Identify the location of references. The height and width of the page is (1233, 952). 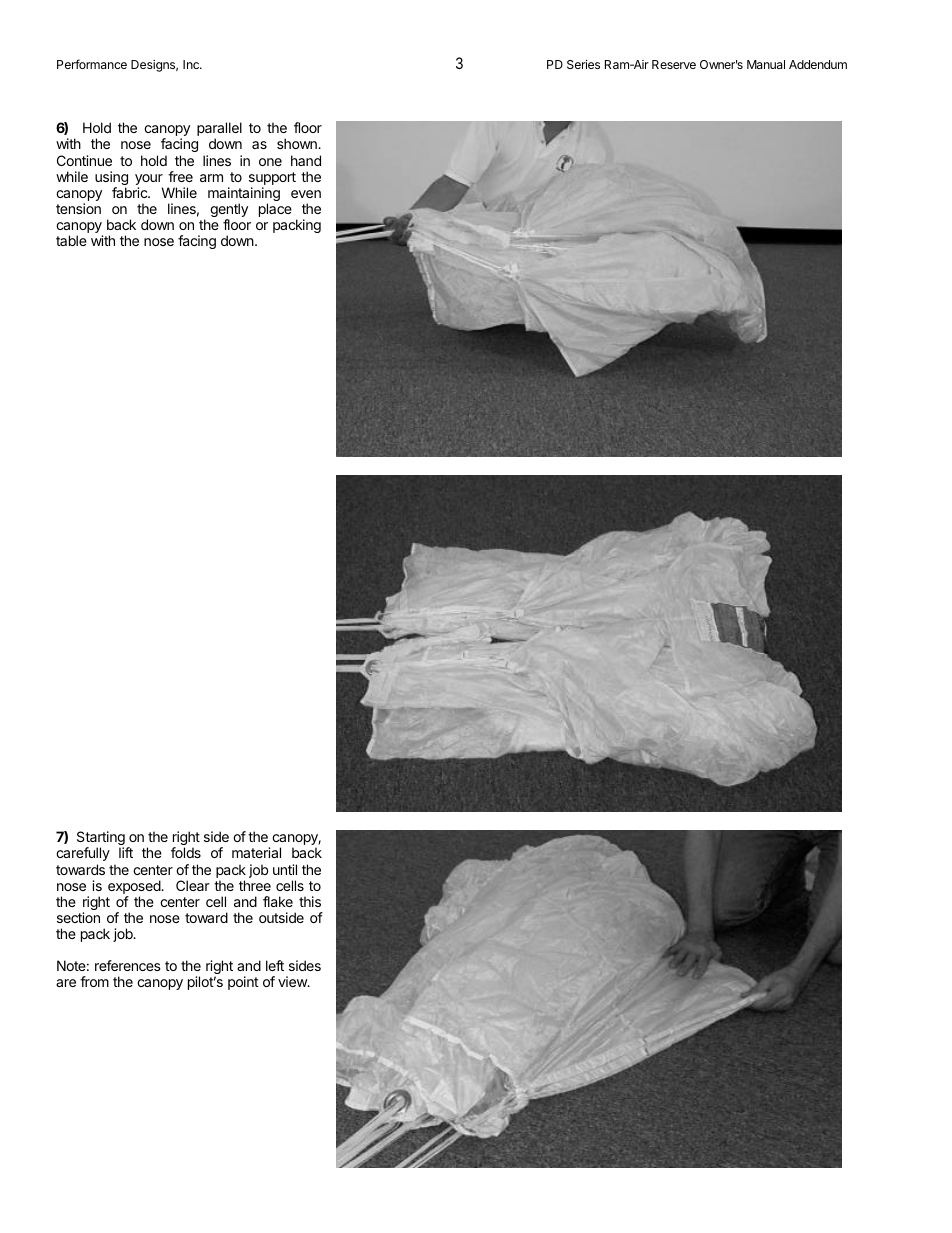
(128, 965).
